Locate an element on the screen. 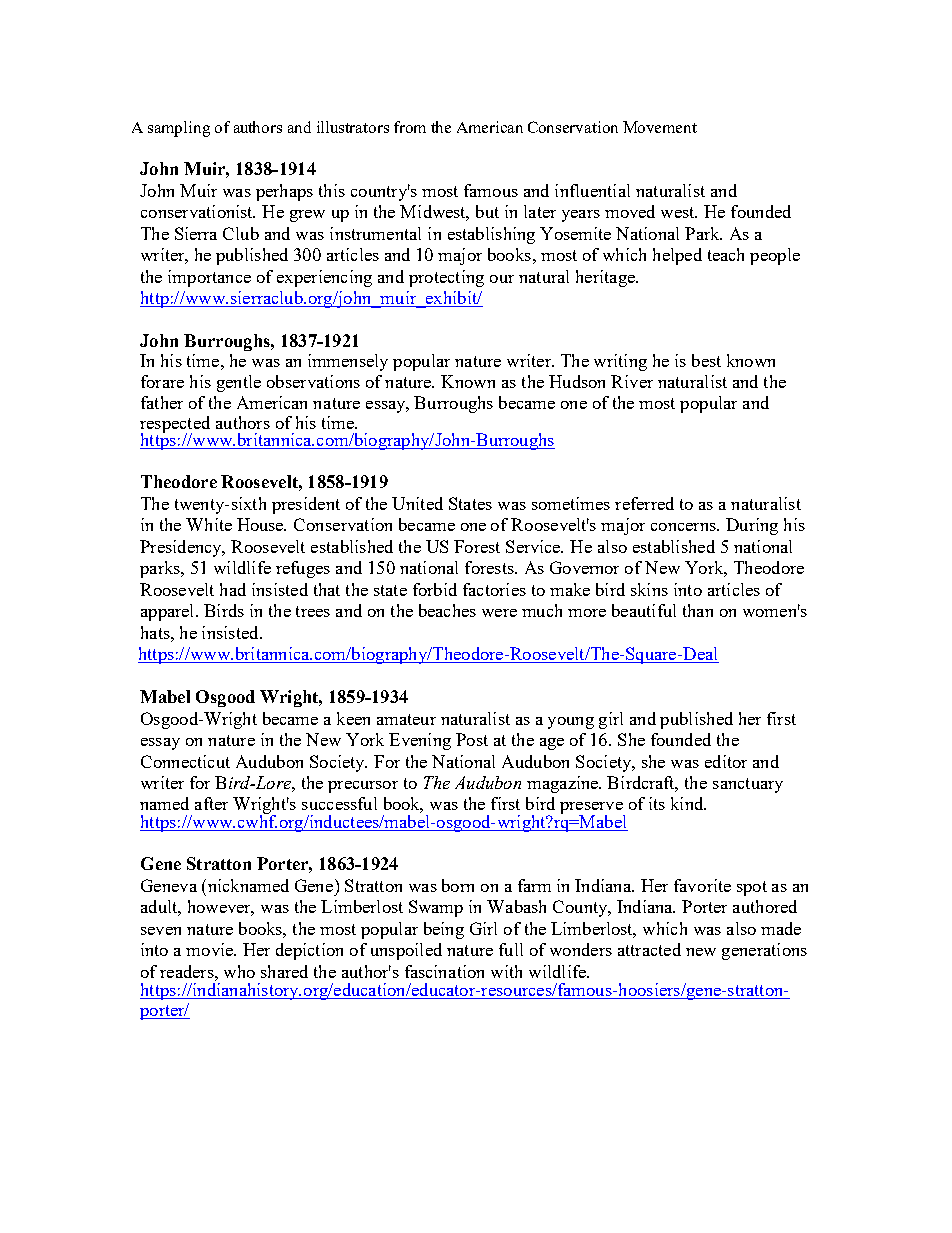  Connecticut is located at coordinates (185, 761).
